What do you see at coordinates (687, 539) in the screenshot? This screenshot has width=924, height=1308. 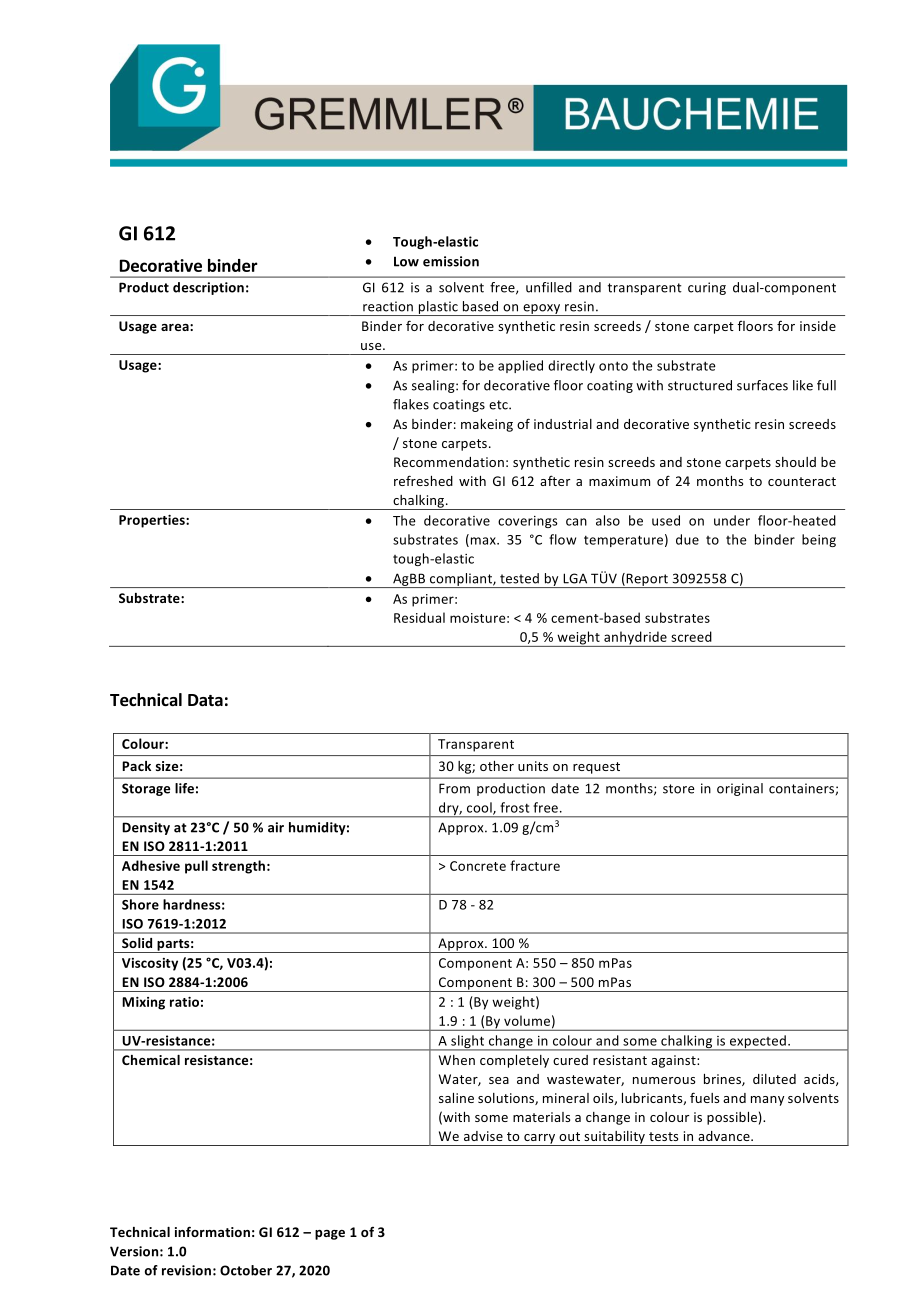 I see `due` at bounding box center [687, 539].
